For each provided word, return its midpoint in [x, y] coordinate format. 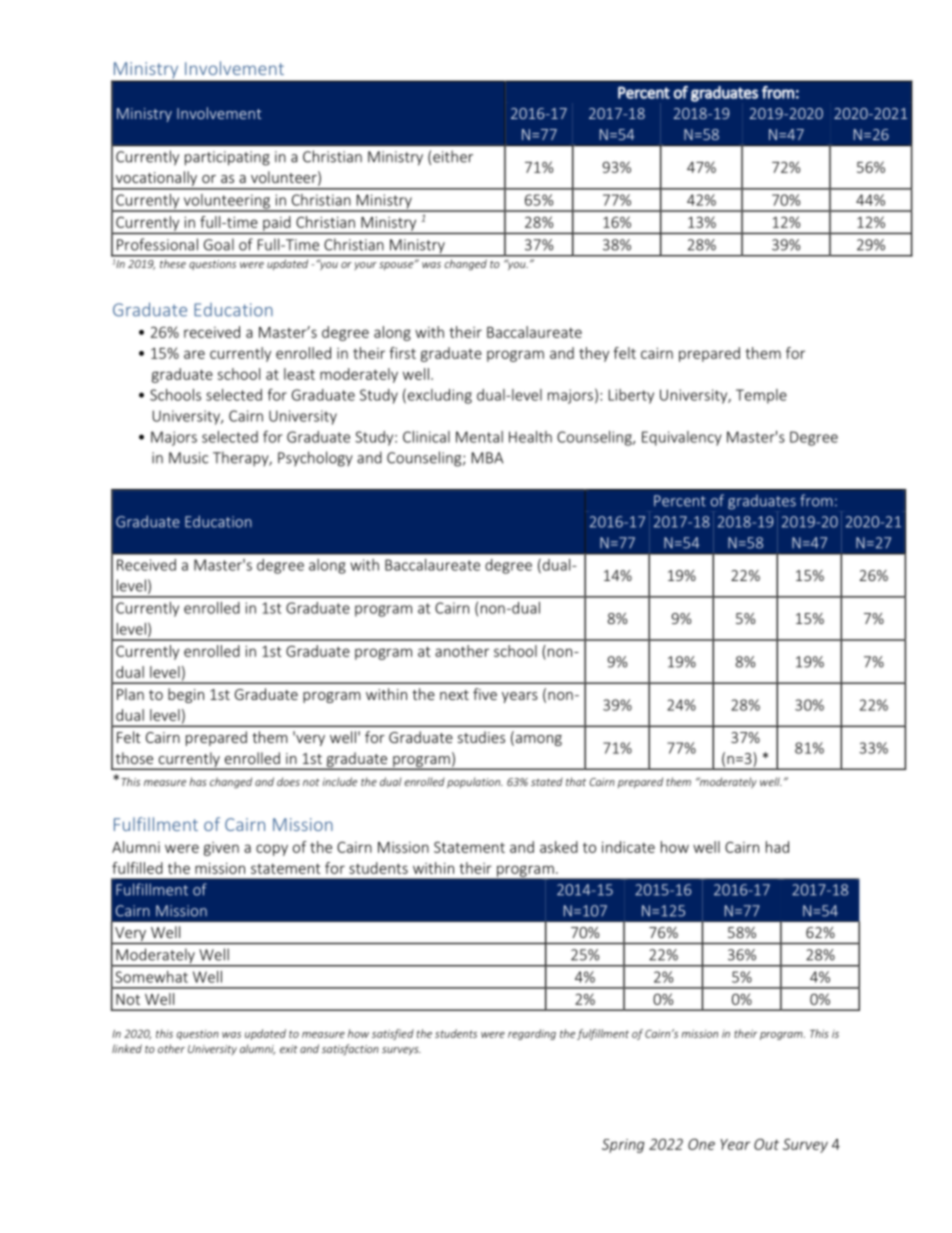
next [454, 695]
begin [186, 695]
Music [188, 458]
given [221, 849]
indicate [628, 847]
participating [227, 158]
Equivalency [682, 438]
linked [127, 1048]
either [453, 156]
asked [559, 847]
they [594, 354]
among [537, 740]
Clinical [426, 437]
